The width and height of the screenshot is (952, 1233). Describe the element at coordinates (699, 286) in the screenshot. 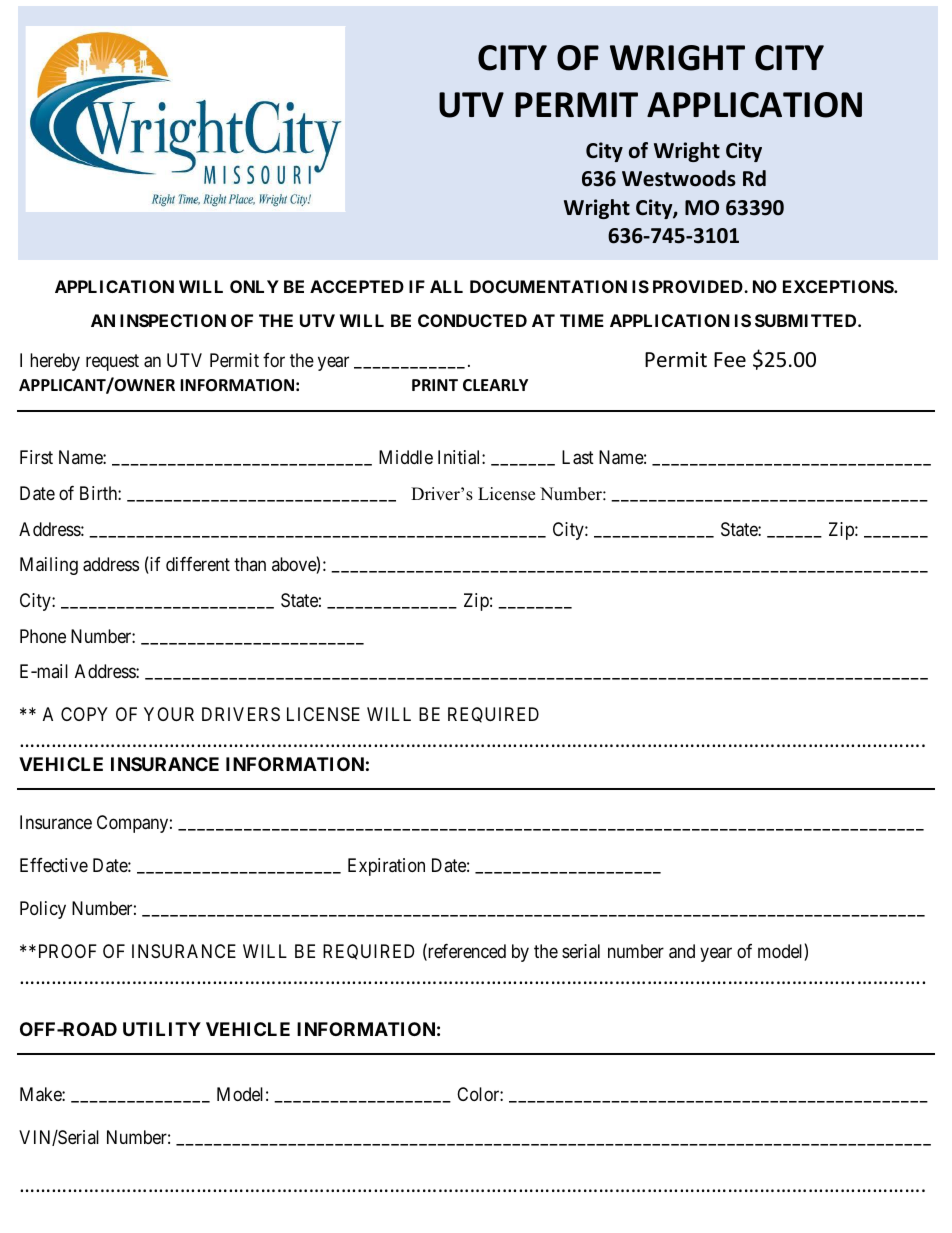

I see `PROVIDED` at that location.
